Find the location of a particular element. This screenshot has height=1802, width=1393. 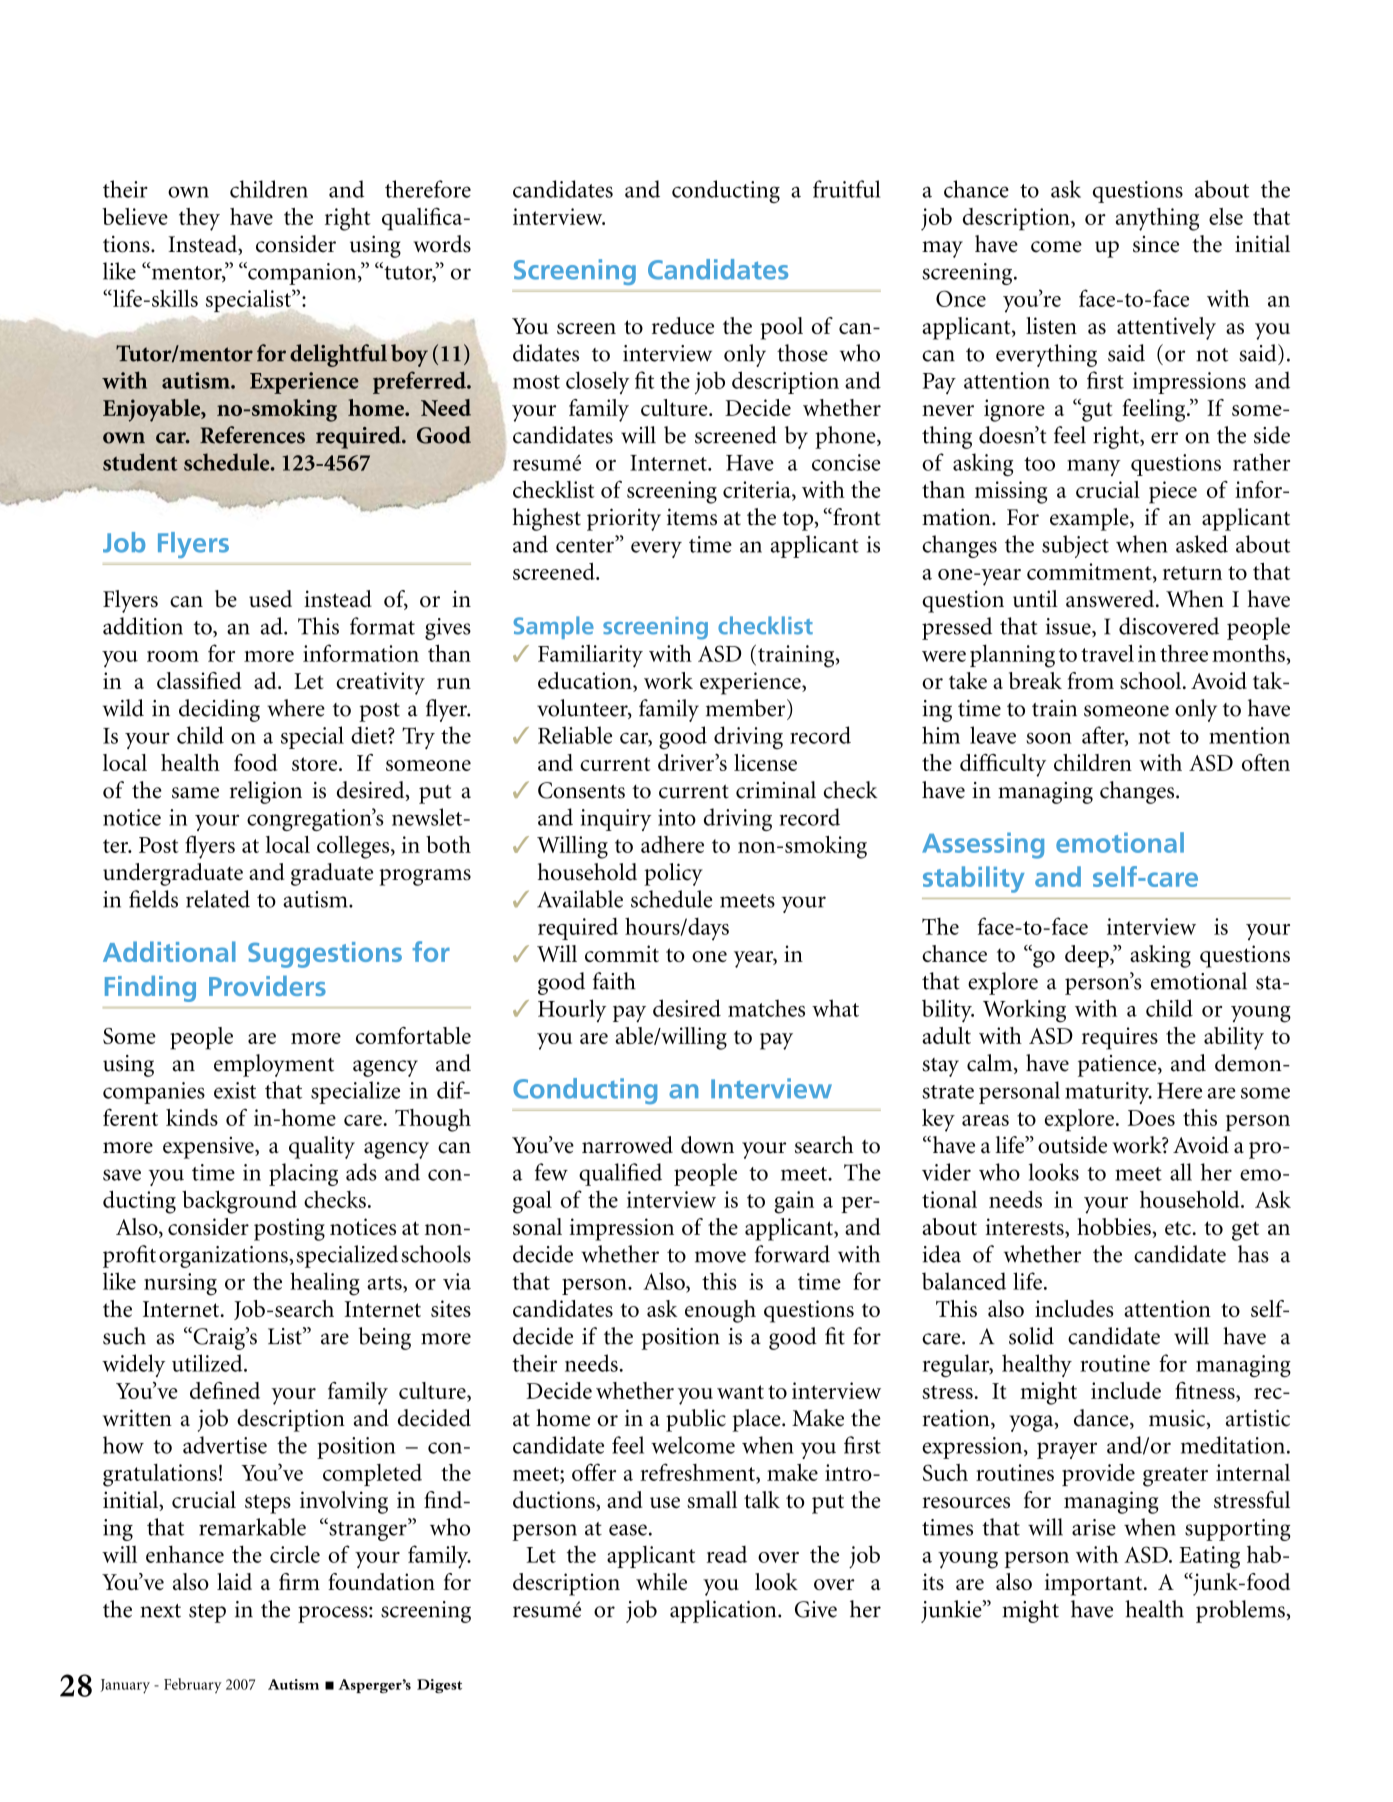

hobbies is located at coordinates (1115, 1226).
